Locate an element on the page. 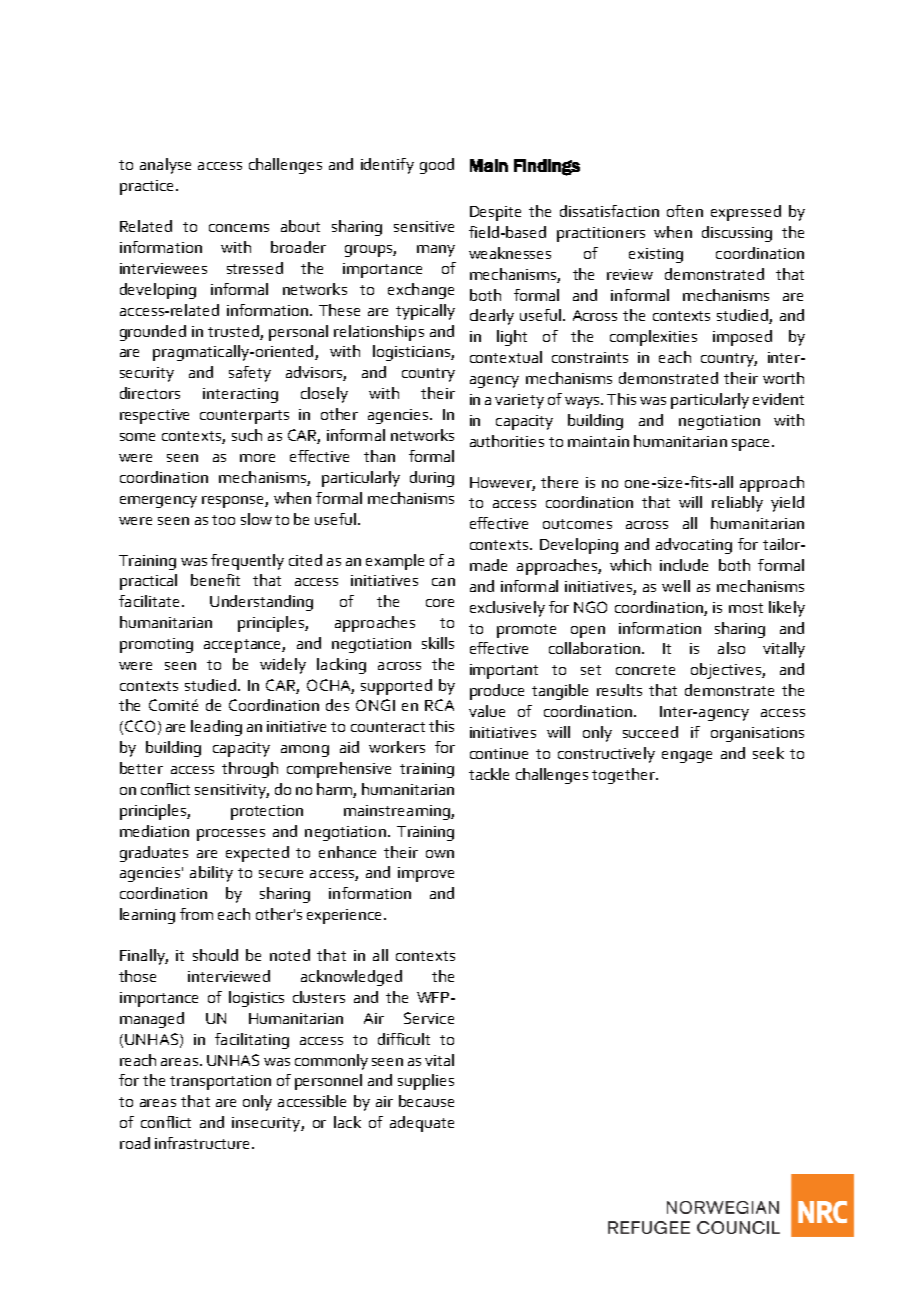  promoting is located at coordinates (156, 645).
